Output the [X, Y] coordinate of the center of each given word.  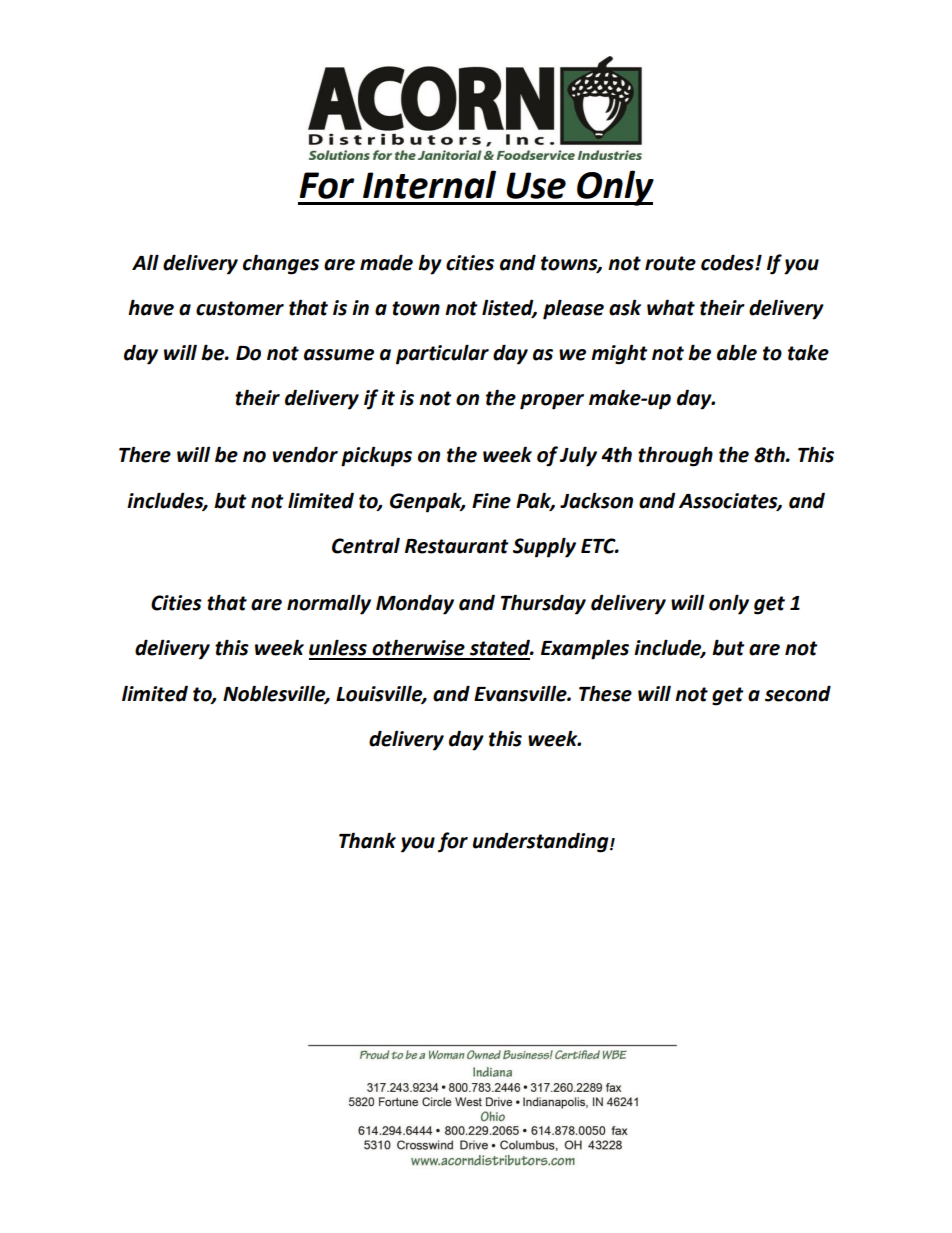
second [798, 693]
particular [442, 355]
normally [329, 604]
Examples [585, 649]
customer [240, 308]
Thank [367, 840]
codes [728, 262]
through [675, 456]
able [737, 353]
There [145, 454]
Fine [491, 501]
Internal [429, 184]
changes [281, 264]
